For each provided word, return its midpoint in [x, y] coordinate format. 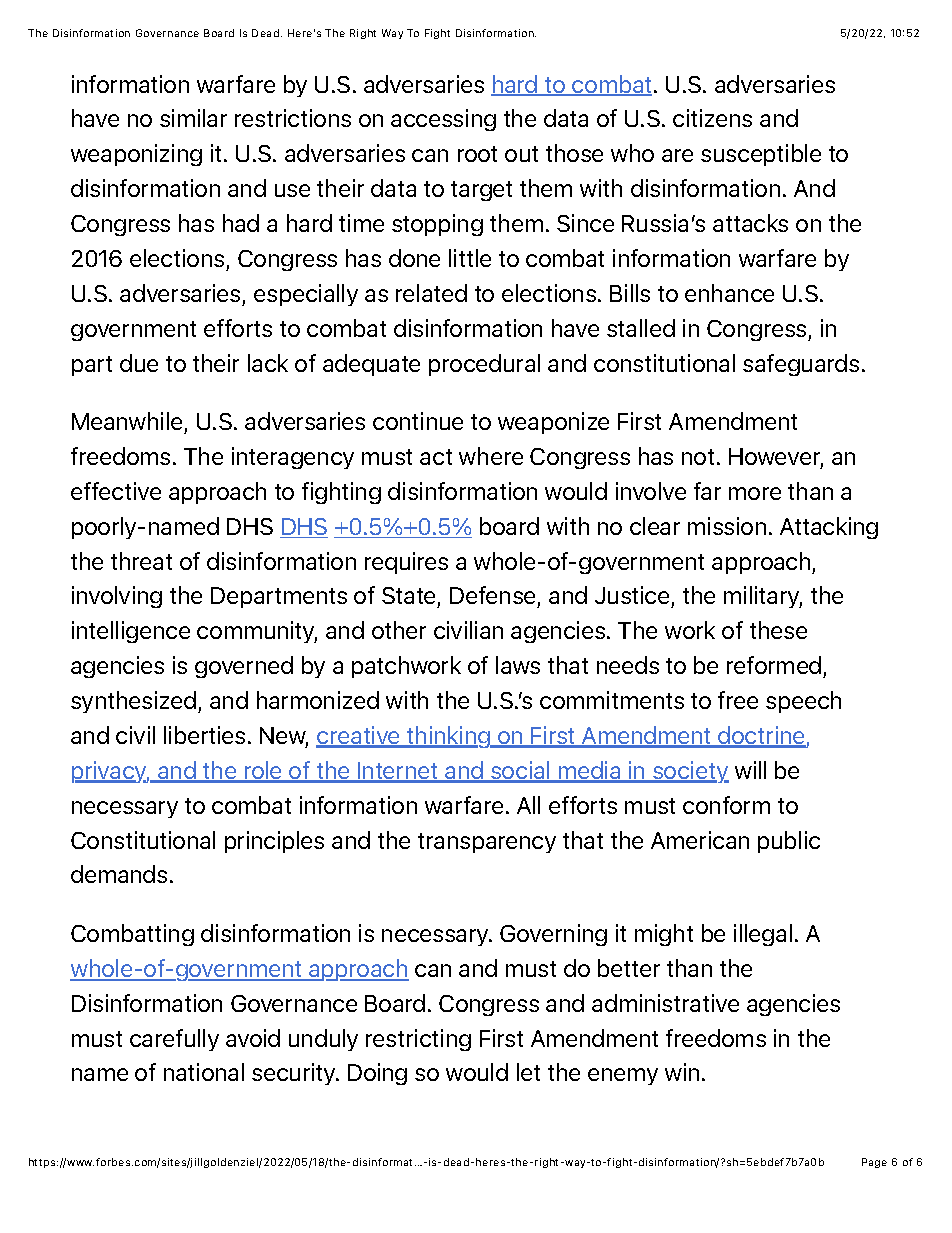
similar [193, 118]
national [204, 1072]
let [528, 1072]
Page [874, 1163]
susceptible [761, 155]
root [477, 154]
